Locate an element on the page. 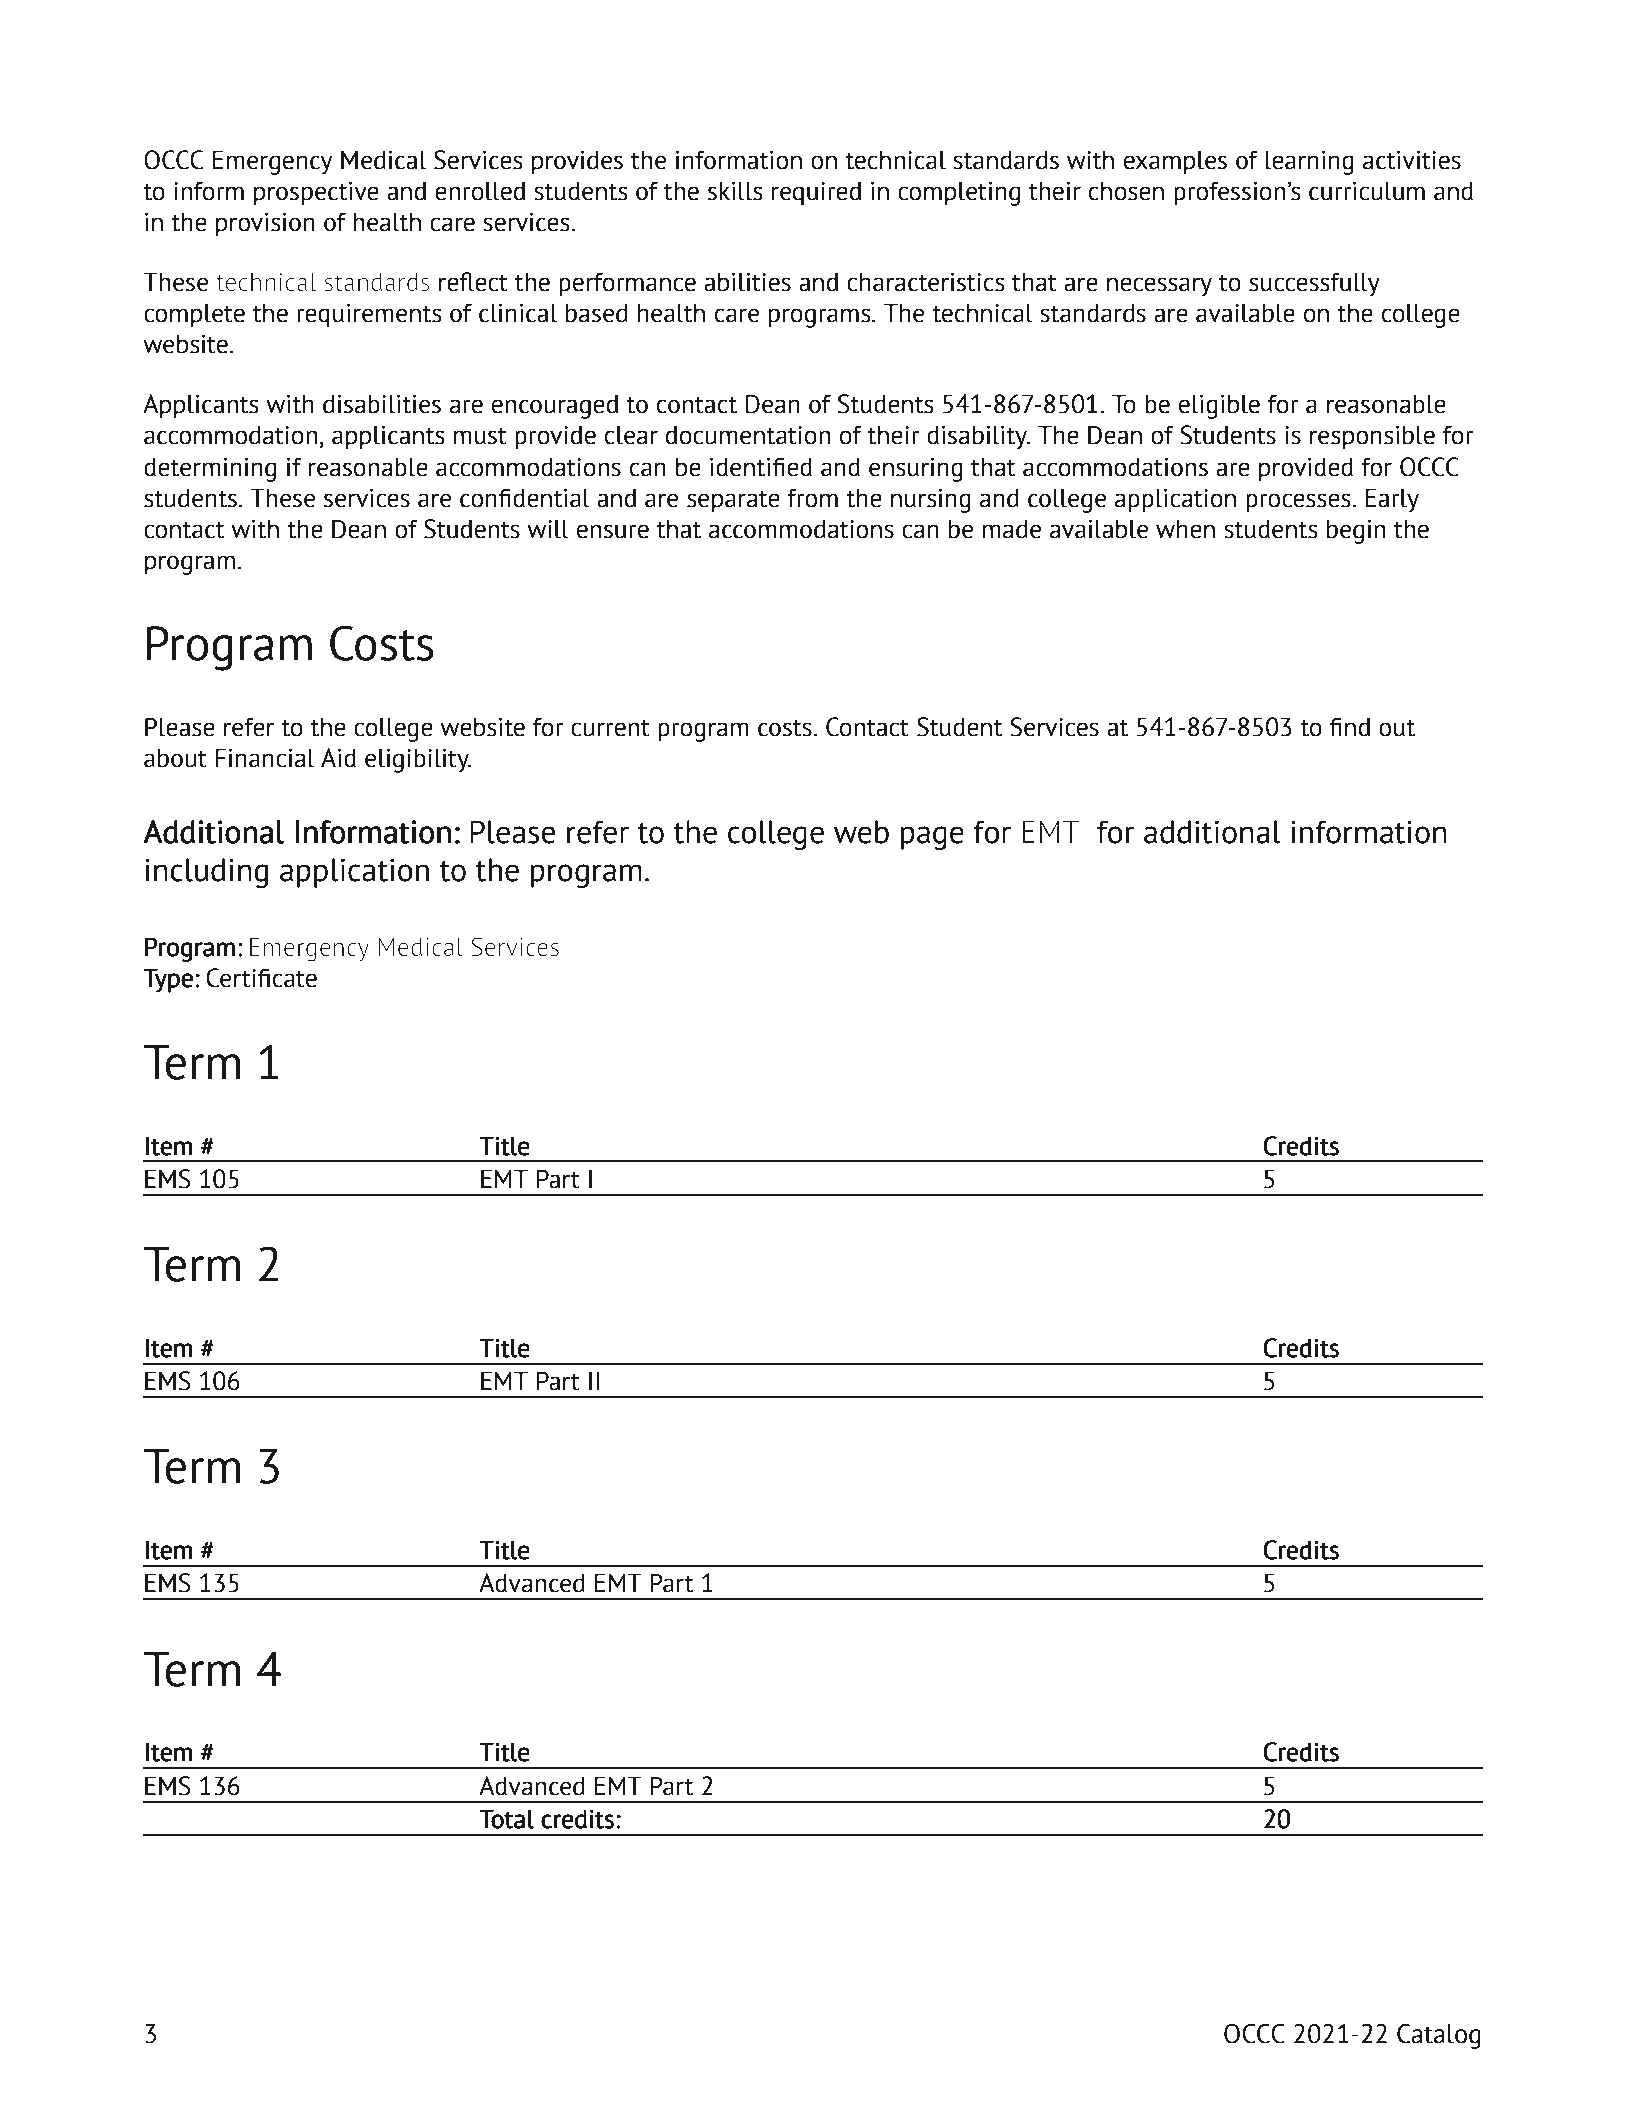 The width and height of the document is (1626, 2105). learning is located at coordinates (1309, 162).
